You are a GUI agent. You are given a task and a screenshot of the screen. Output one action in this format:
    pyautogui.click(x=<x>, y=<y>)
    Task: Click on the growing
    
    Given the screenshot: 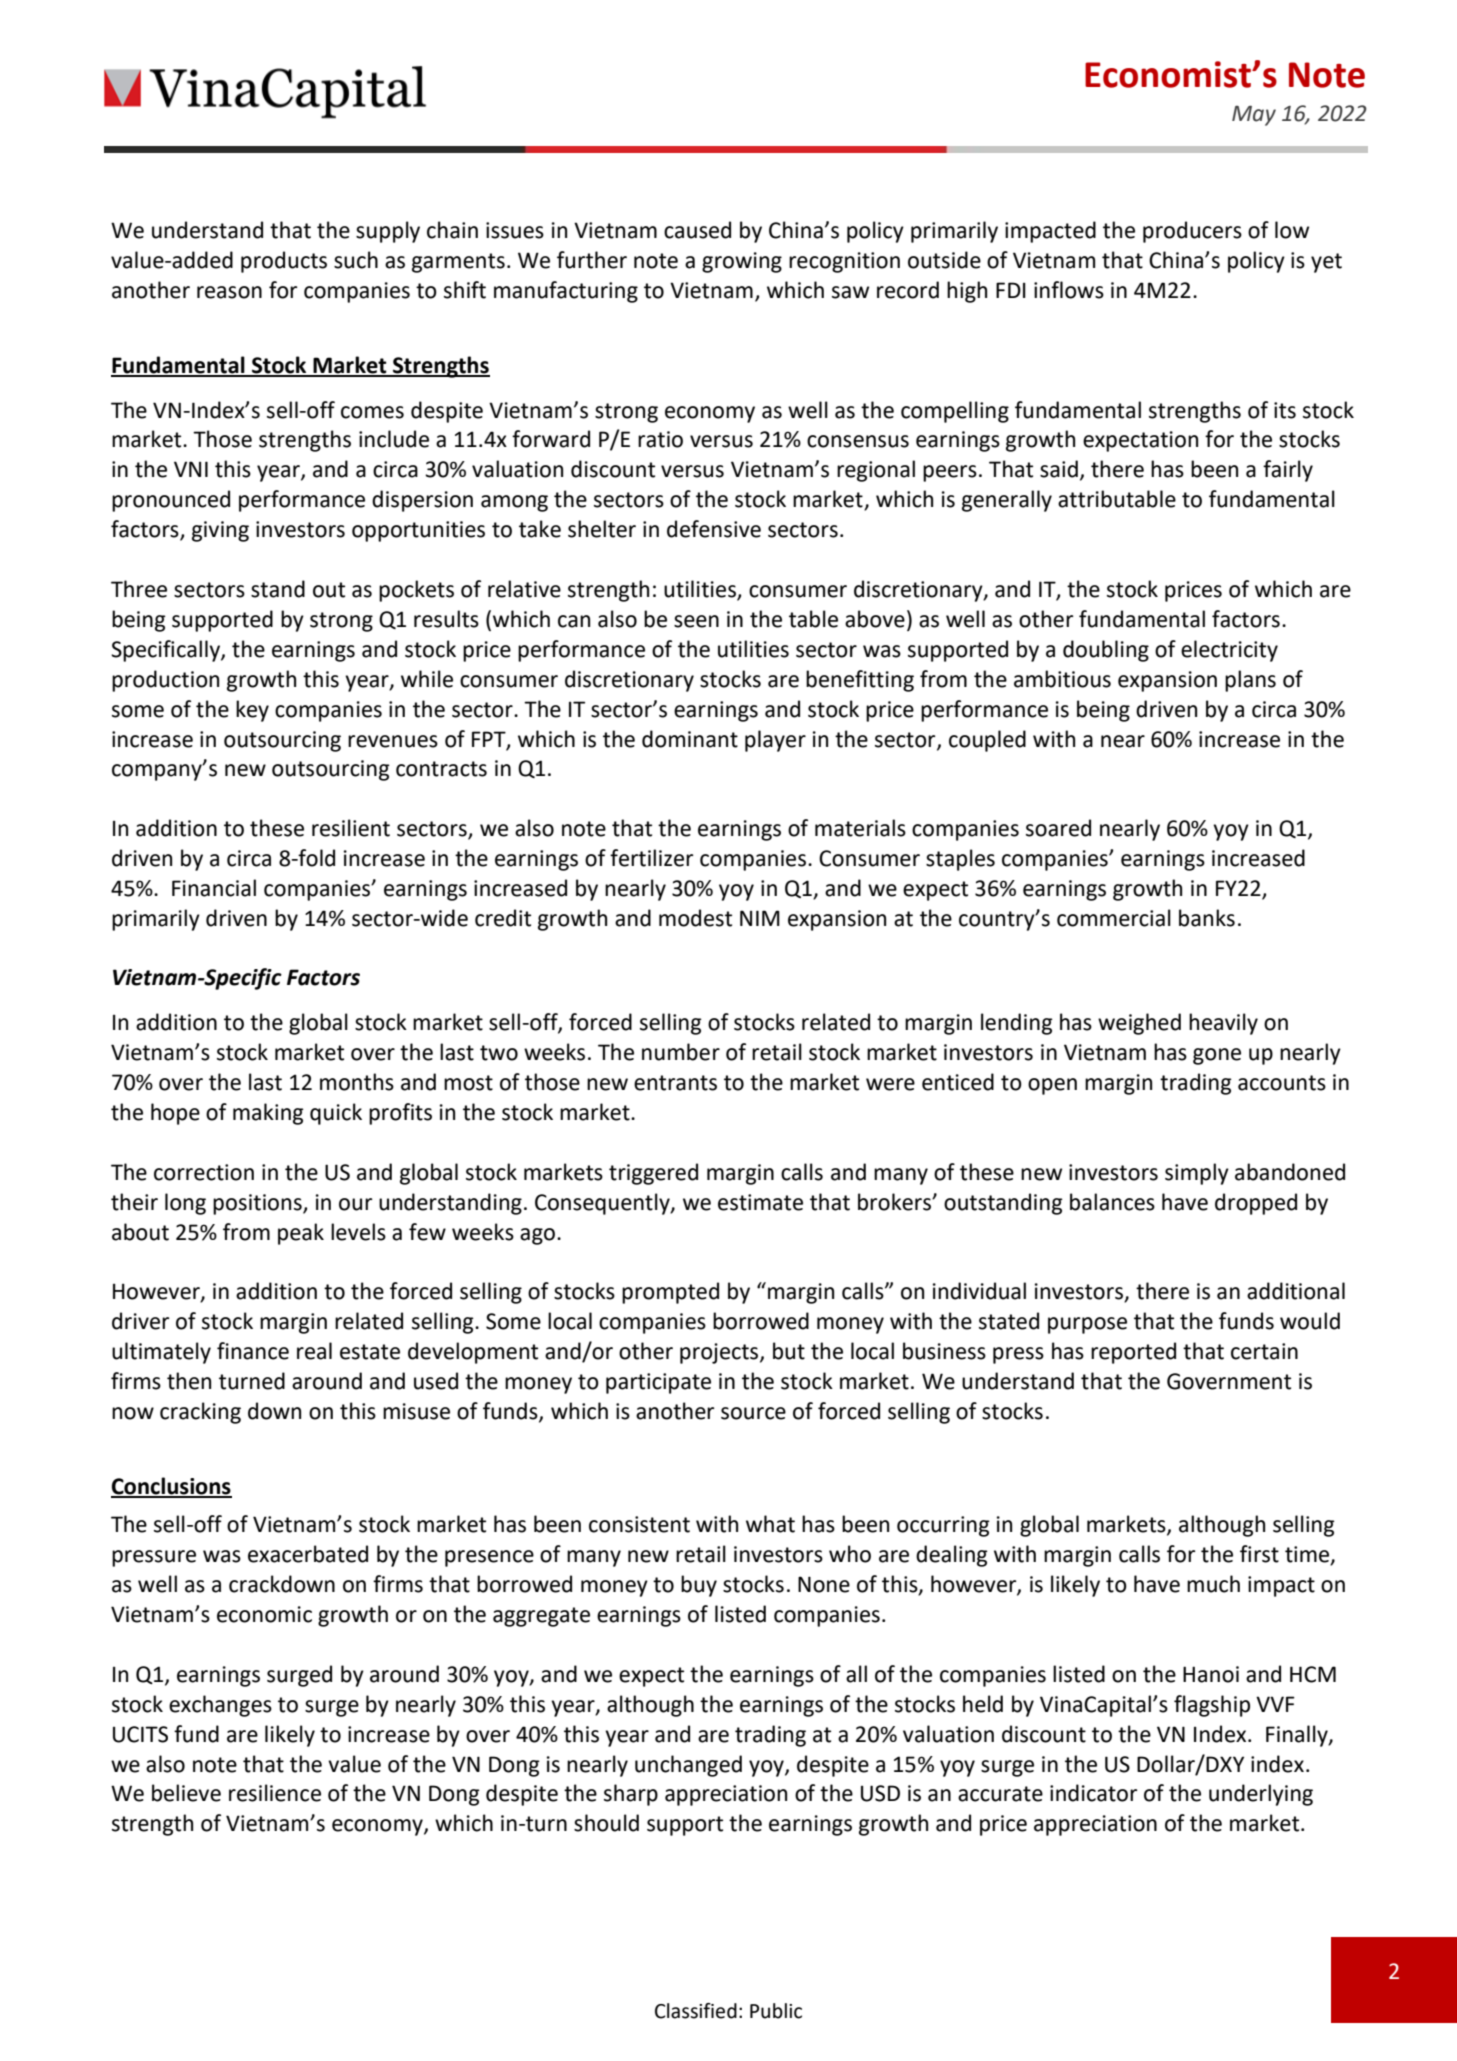 What is the action you would take?
    pyautogui.click(x=742, y=262)
